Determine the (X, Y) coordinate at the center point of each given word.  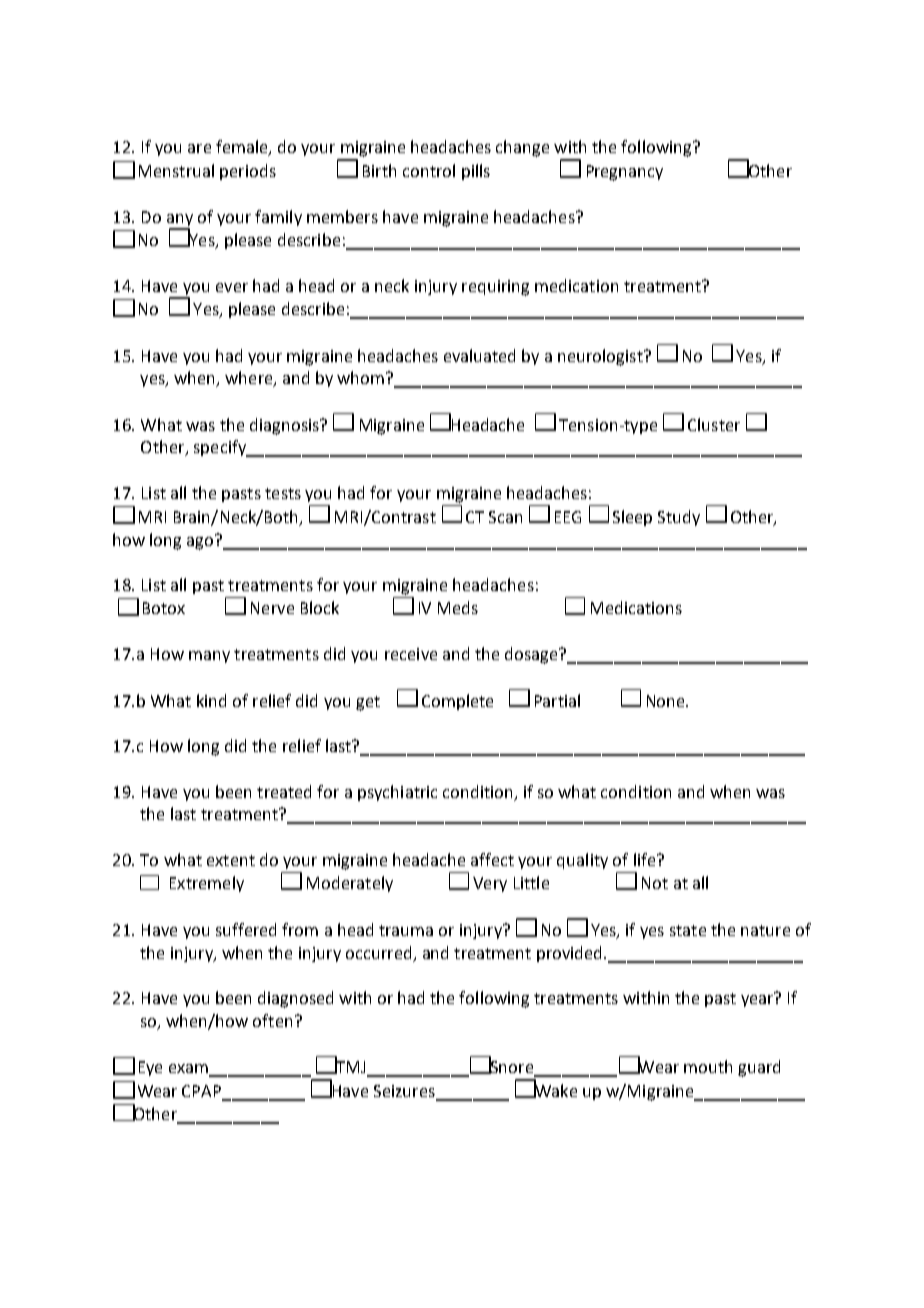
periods (248, 172)
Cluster (714, 424)
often (272, 1020)
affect (492, 859)
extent (231, 860)
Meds (458, 607)
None (667, 701)
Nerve (272, 608)
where (250, 379)
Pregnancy (625, 173)
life (646, 859)
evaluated (479, 355)
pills (476, 172)
